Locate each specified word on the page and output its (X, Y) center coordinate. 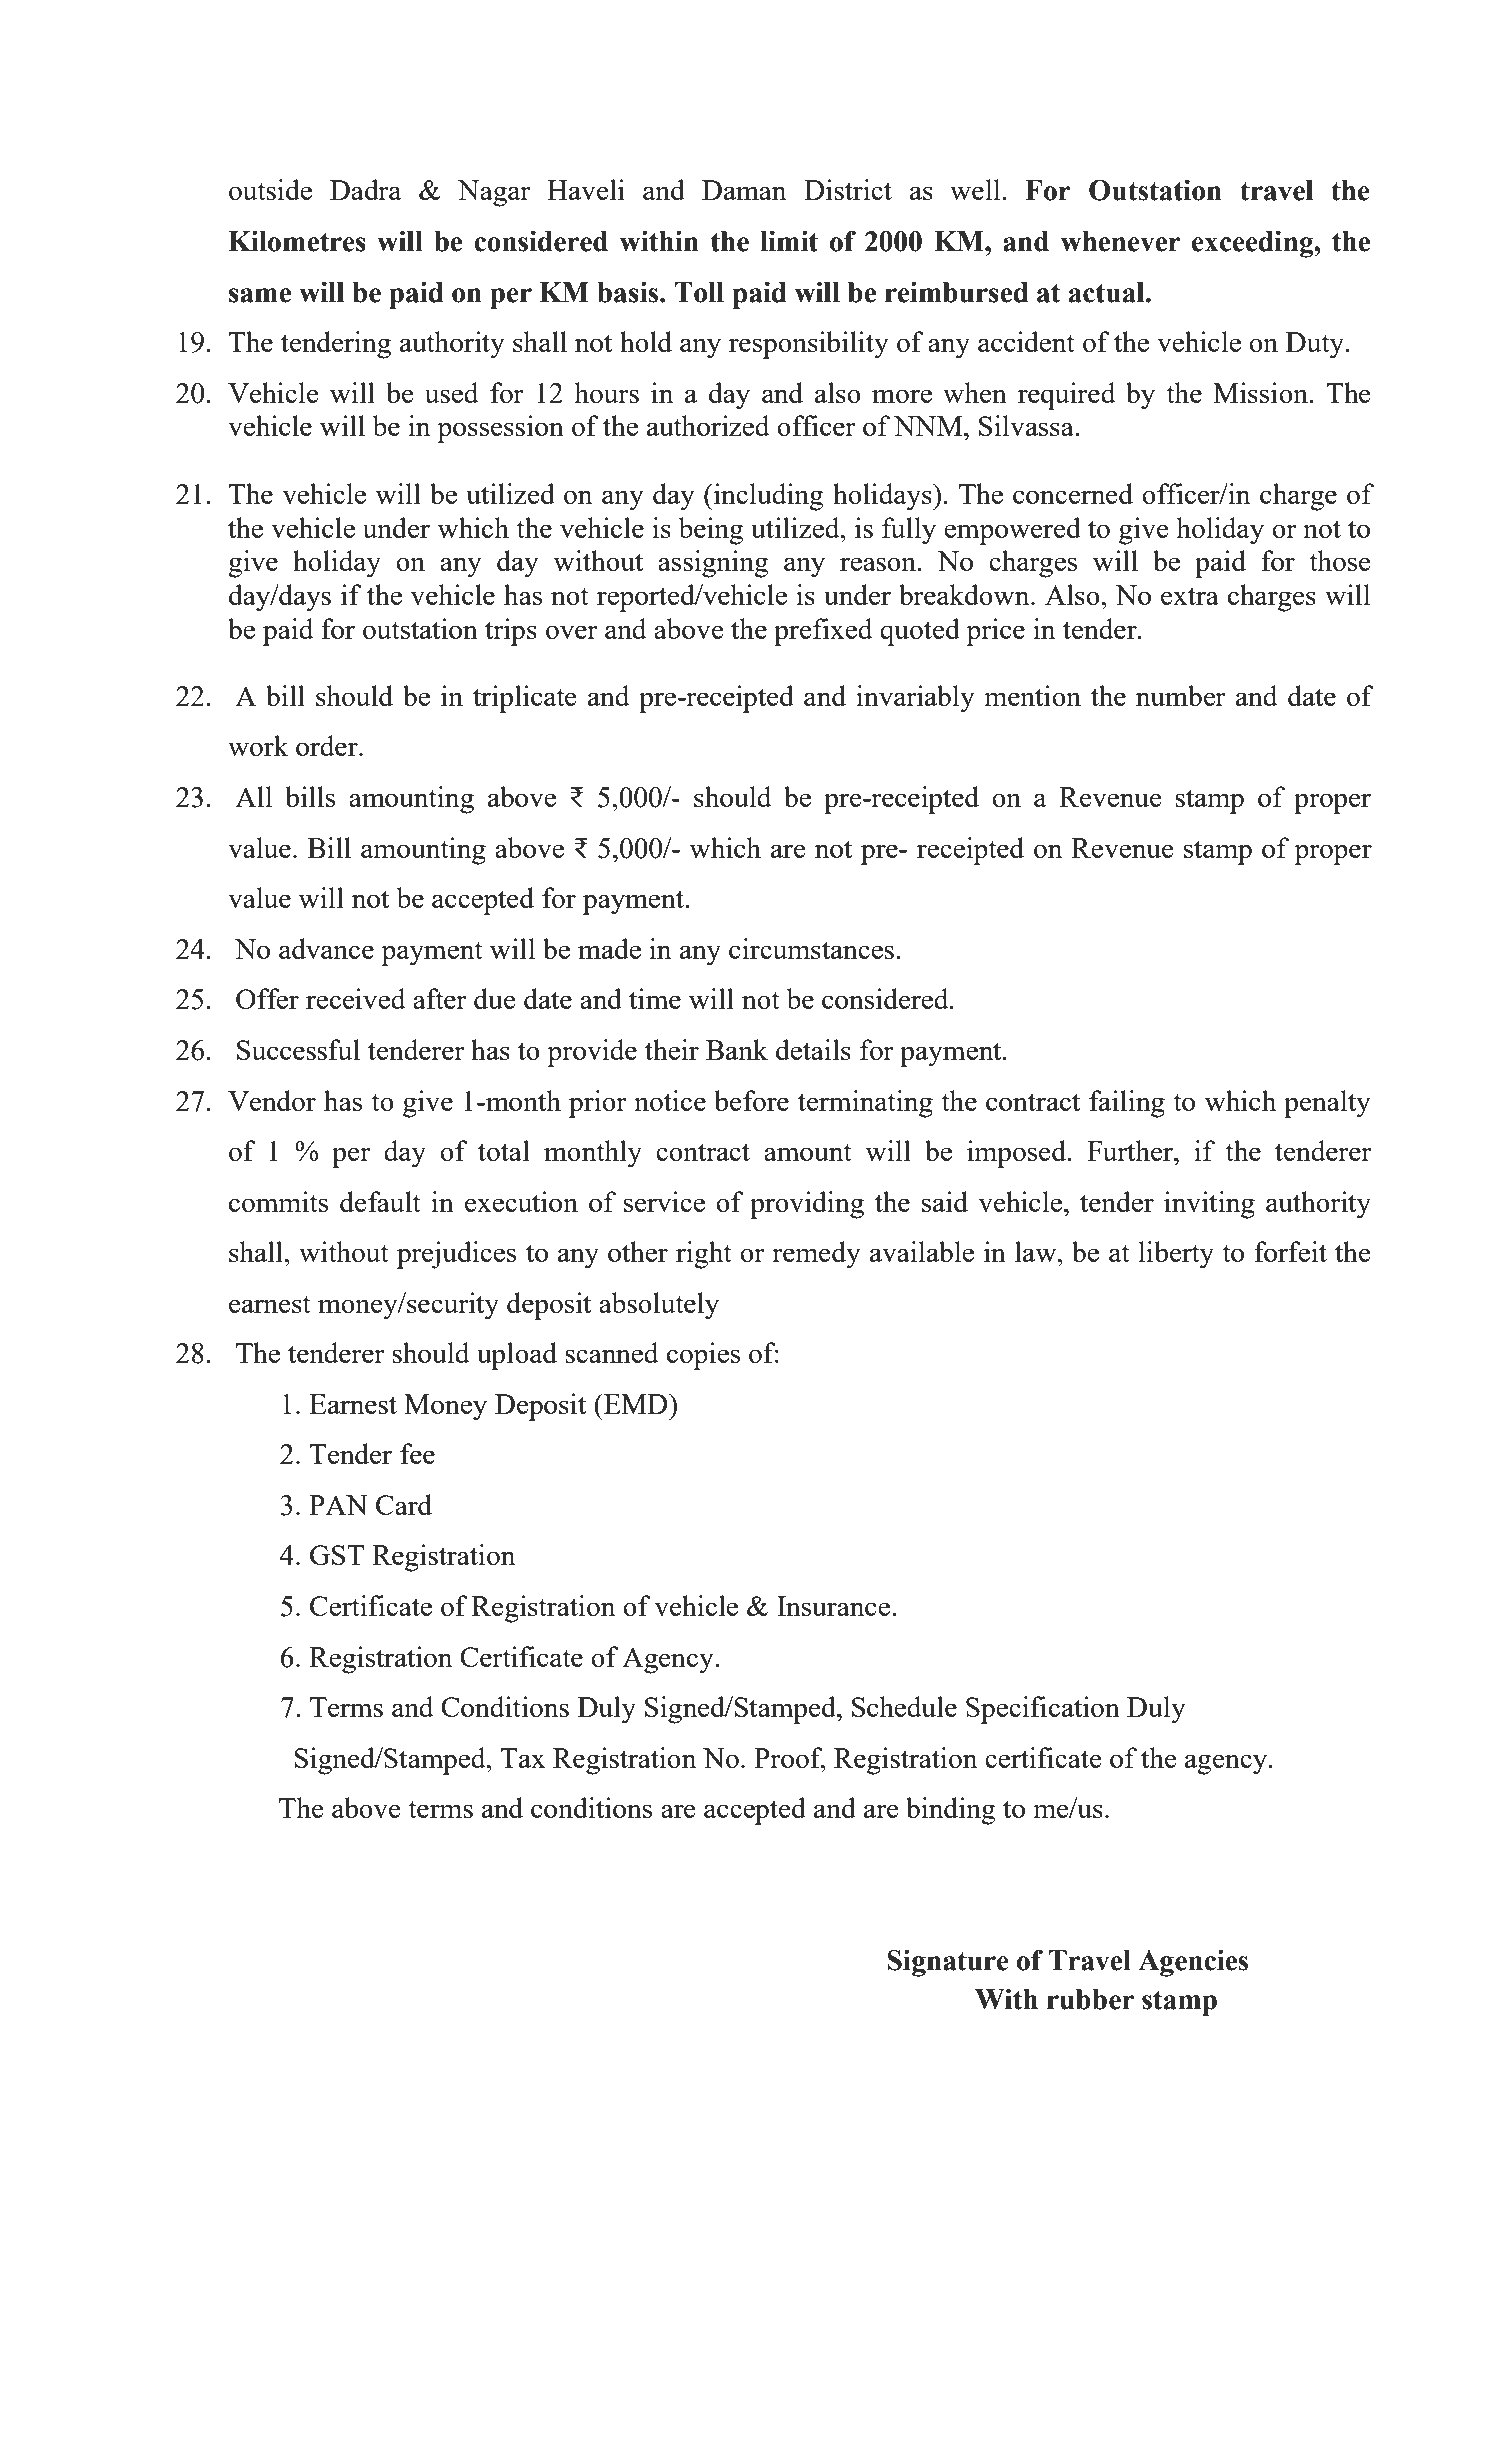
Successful (298, 1049)
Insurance (833, 1606)
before (751, 1100)
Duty (1316, 345)
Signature (948, 1963)
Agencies (1193, 1963)
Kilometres (297, 241)
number (1181, 695)
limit (789, 241)
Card (404, 1504)
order (328, 745)
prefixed (823, 632)
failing (1127, 1104)
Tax (523, 1758)
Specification (1043, 1710)
